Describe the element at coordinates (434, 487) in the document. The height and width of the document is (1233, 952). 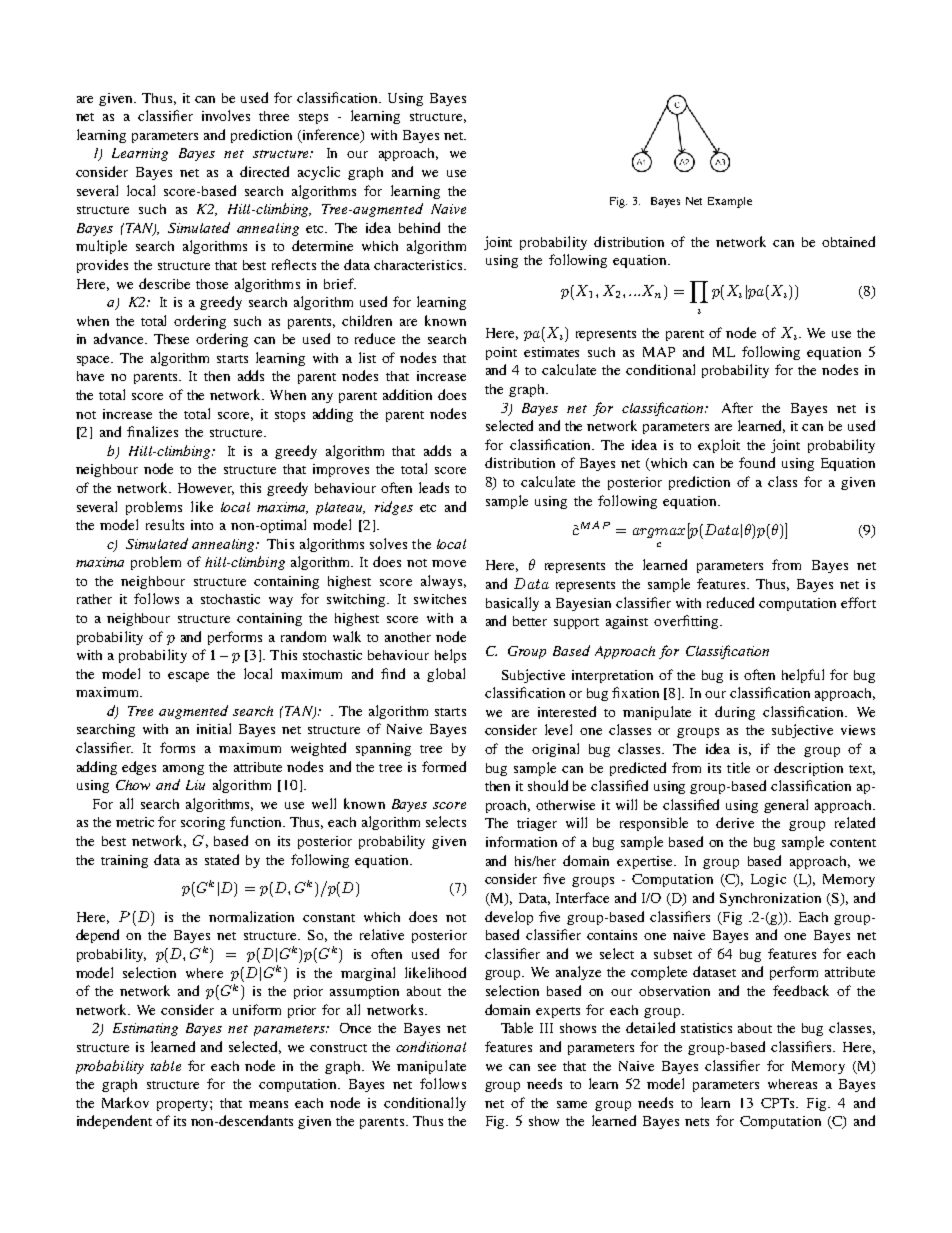
I see `leads` at that location.
